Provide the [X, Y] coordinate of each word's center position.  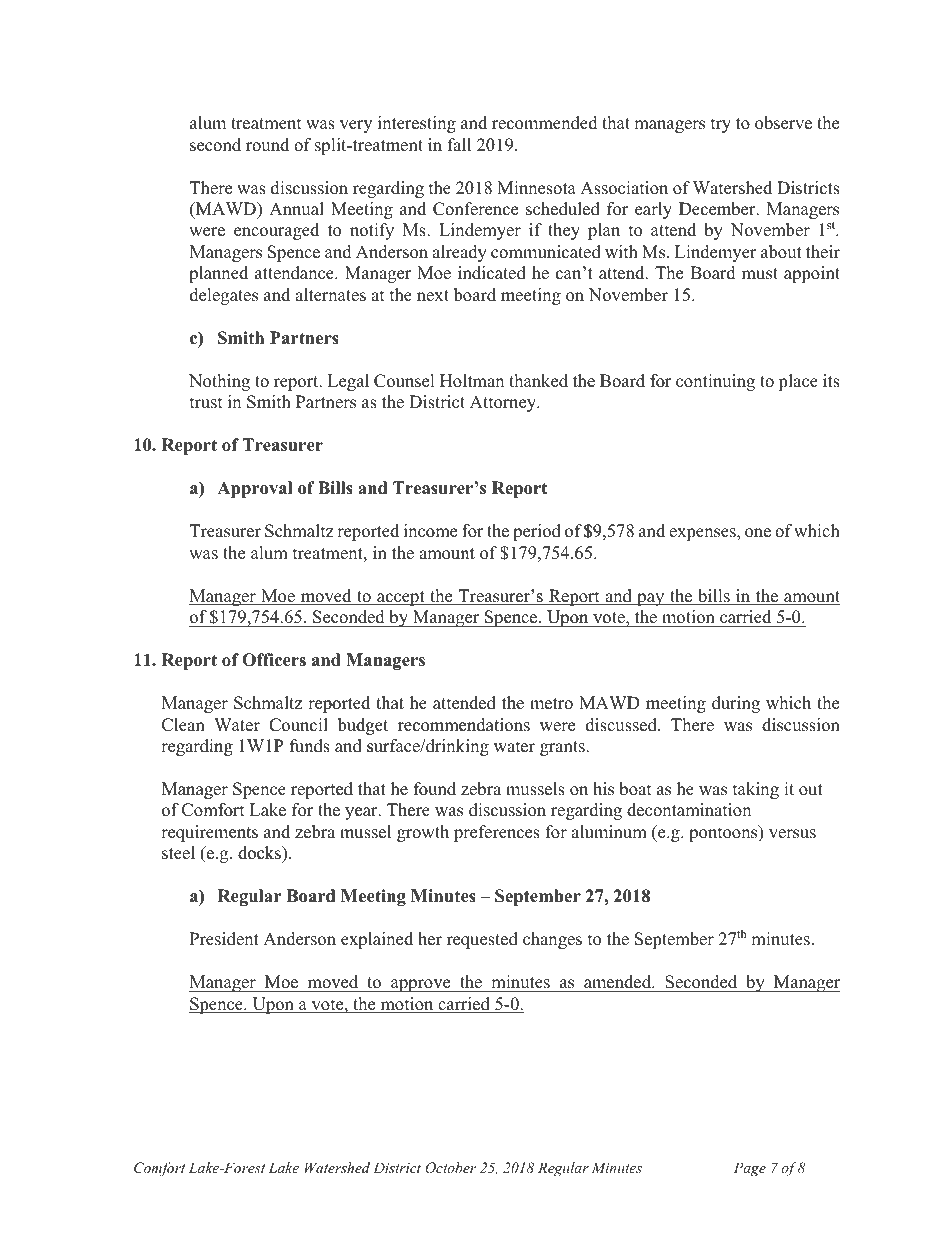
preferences [497, 833]
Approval [254, 489]
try [721, 125]
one [758, 533]
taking [756, 790]
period [537, 532]
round [267, 145]
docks [260, 854]
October [450, 1168]
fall [459, 144]
